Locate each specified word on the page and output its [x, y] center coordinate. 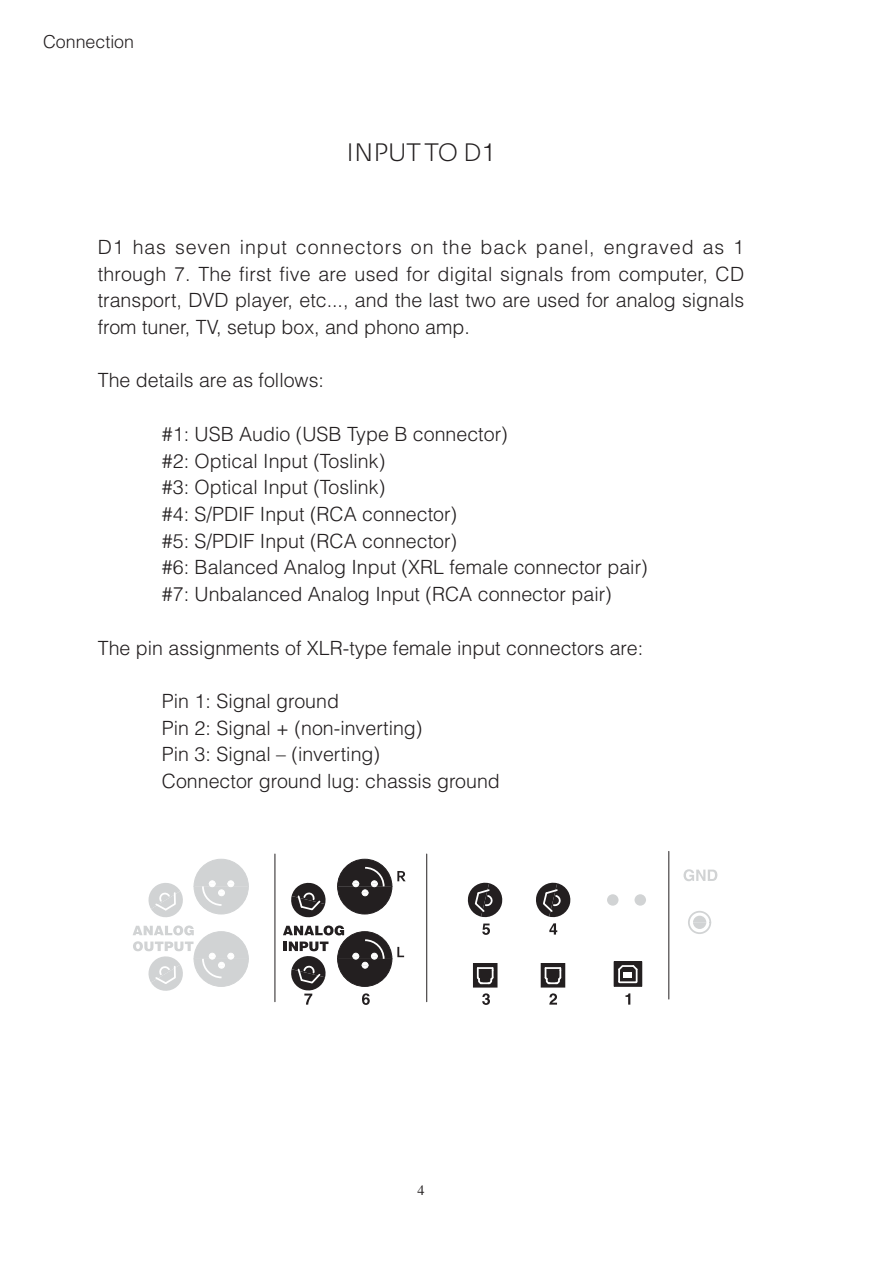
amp [445, 330]
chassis [398, 781]
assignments [224, 650]
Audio [264, 434]
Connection [88, 42]
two [480, 301]
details [164, 380]
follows [288, 380]
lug [340, 783]
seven [203, 249]
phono [392, 329]
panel [562, 249]
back [504, 247]
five [294, 274]
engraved [648, 249]
